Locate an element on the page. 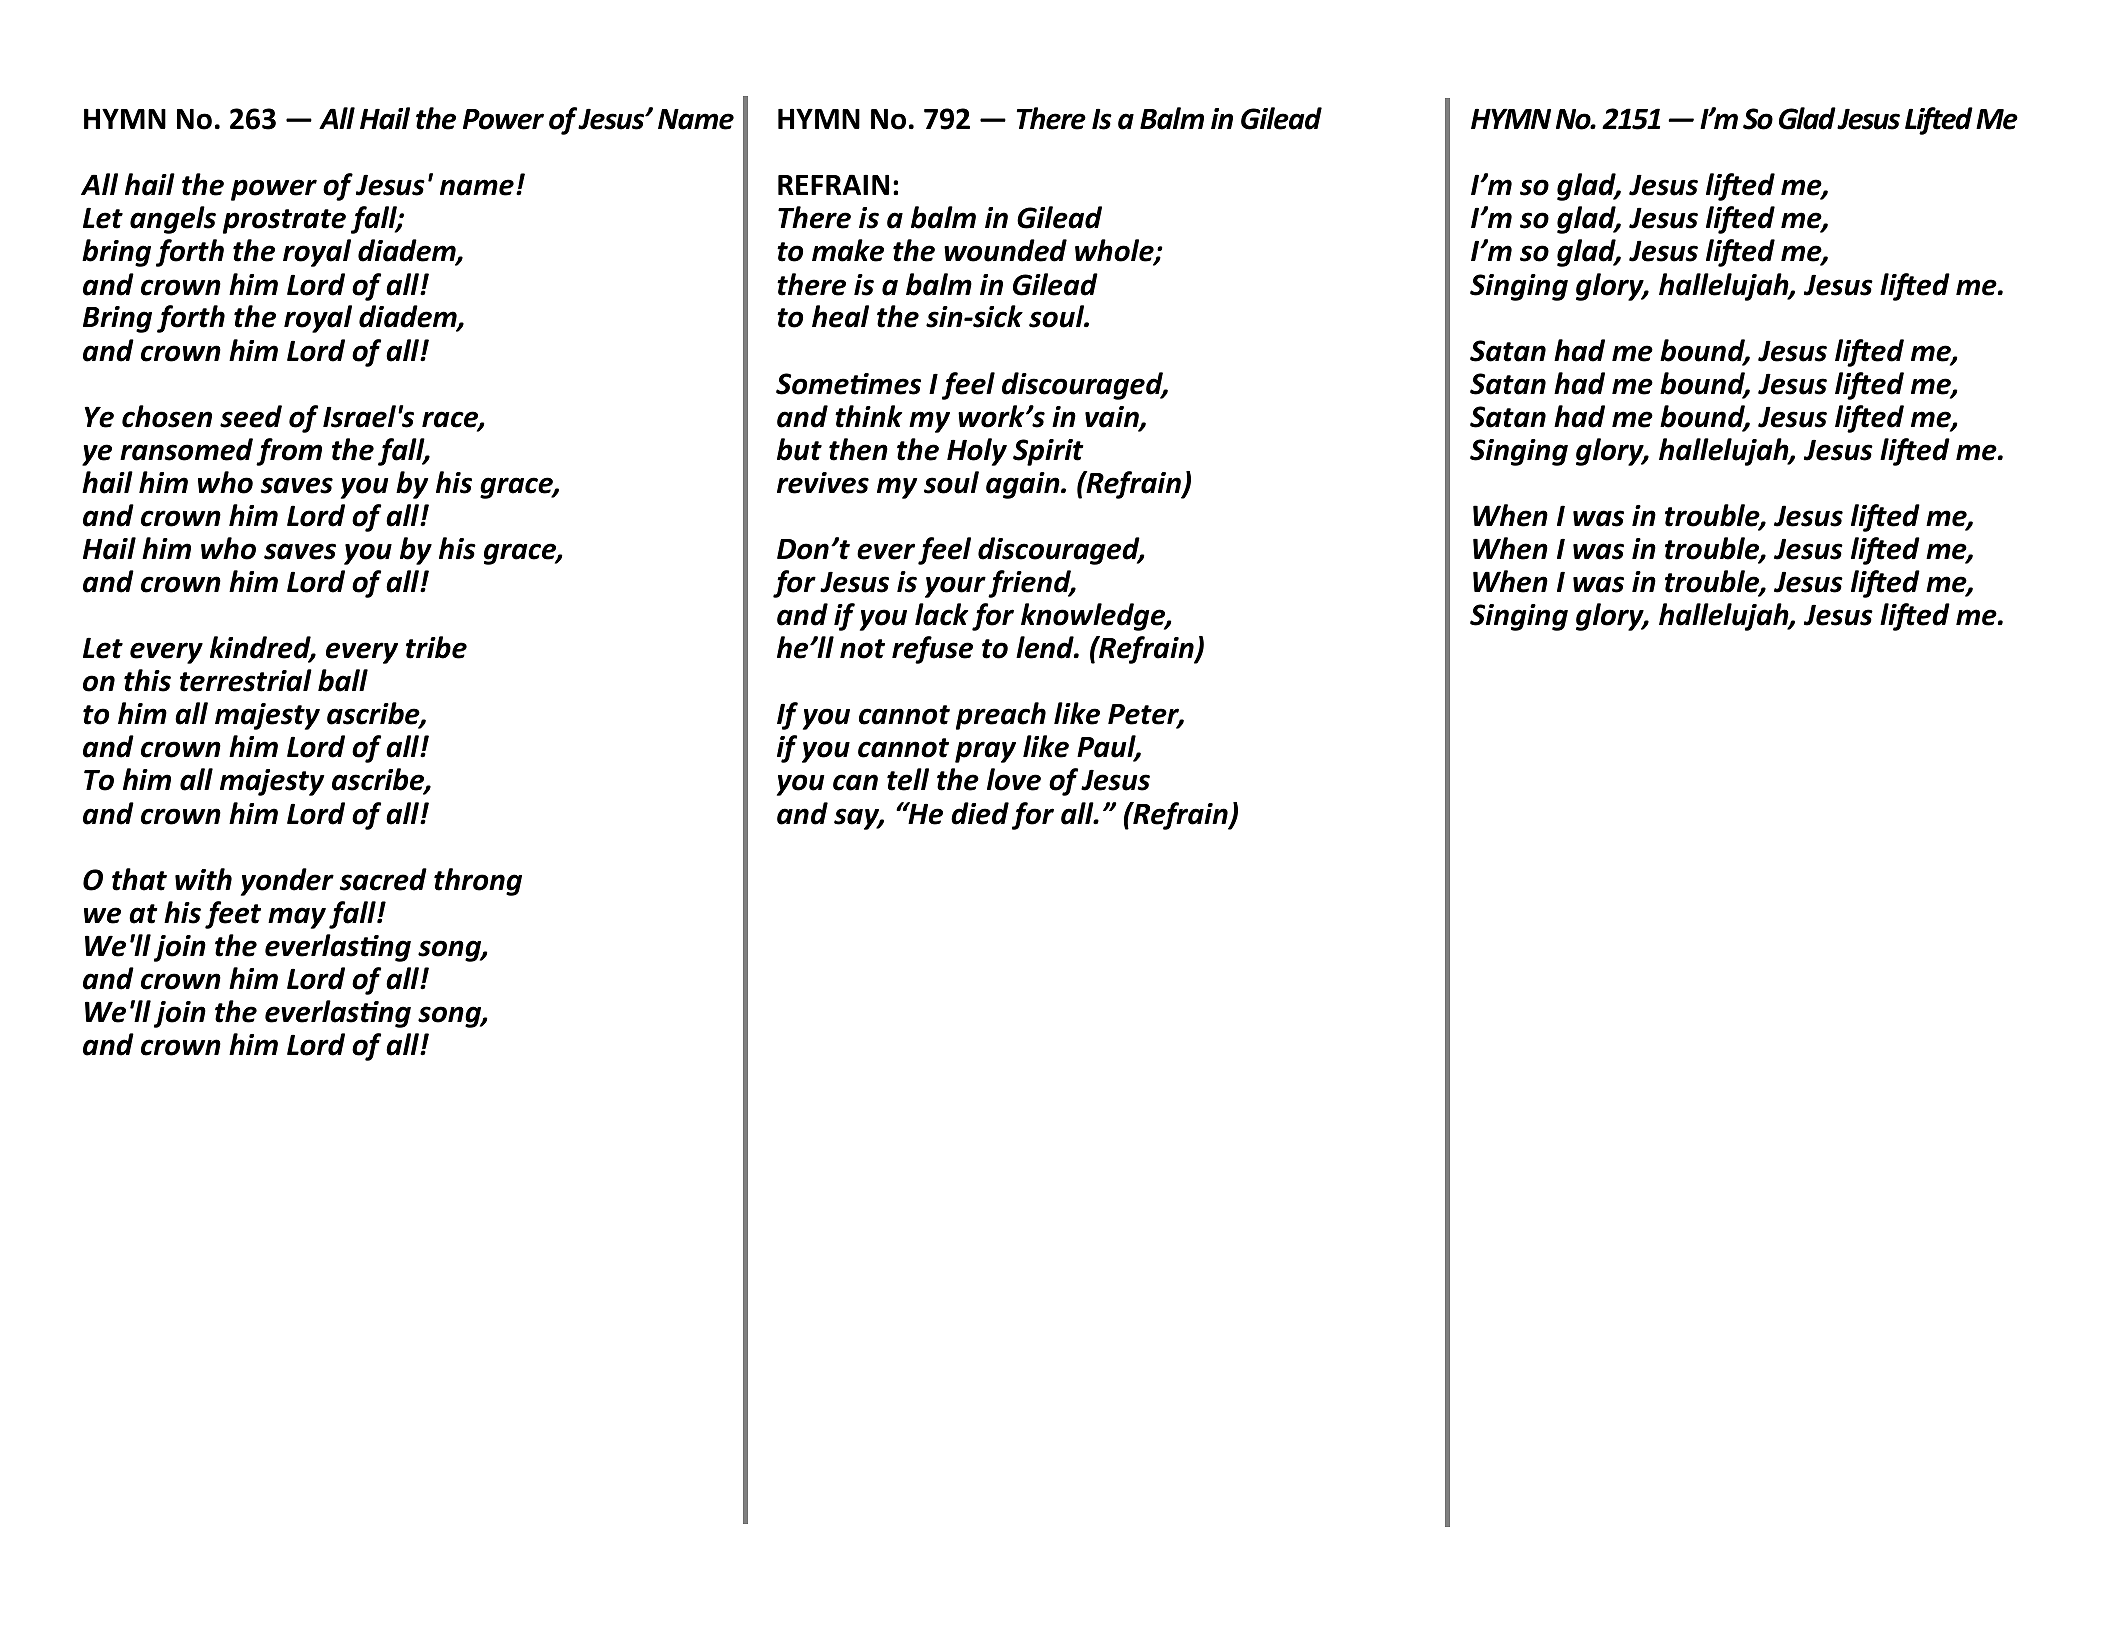 The image size is (2103, 1625). wounded is located at coordinates (1005, 250).
